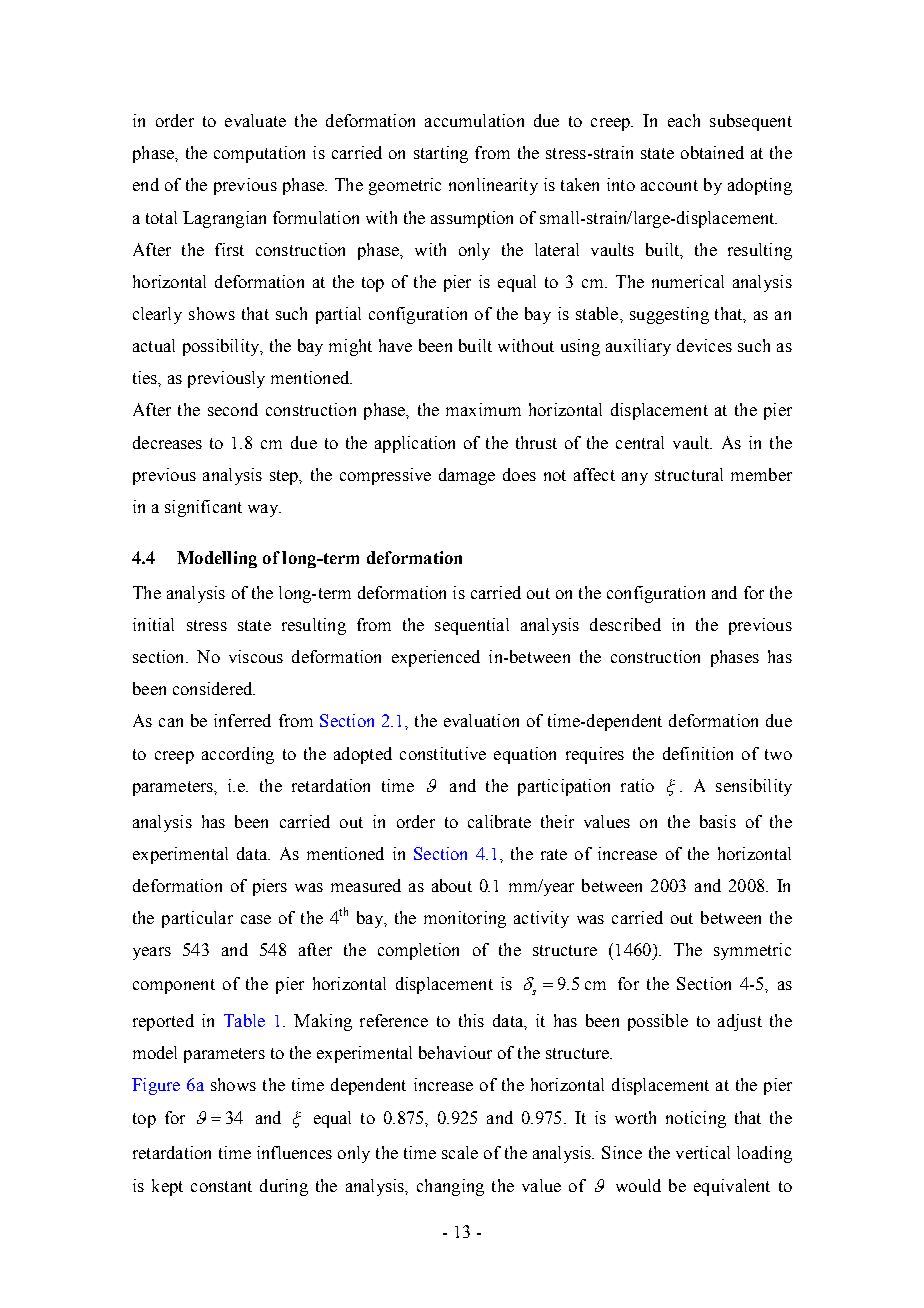  Describe the element at coordinates (625, 624) in the image. I see `described` at that location.
